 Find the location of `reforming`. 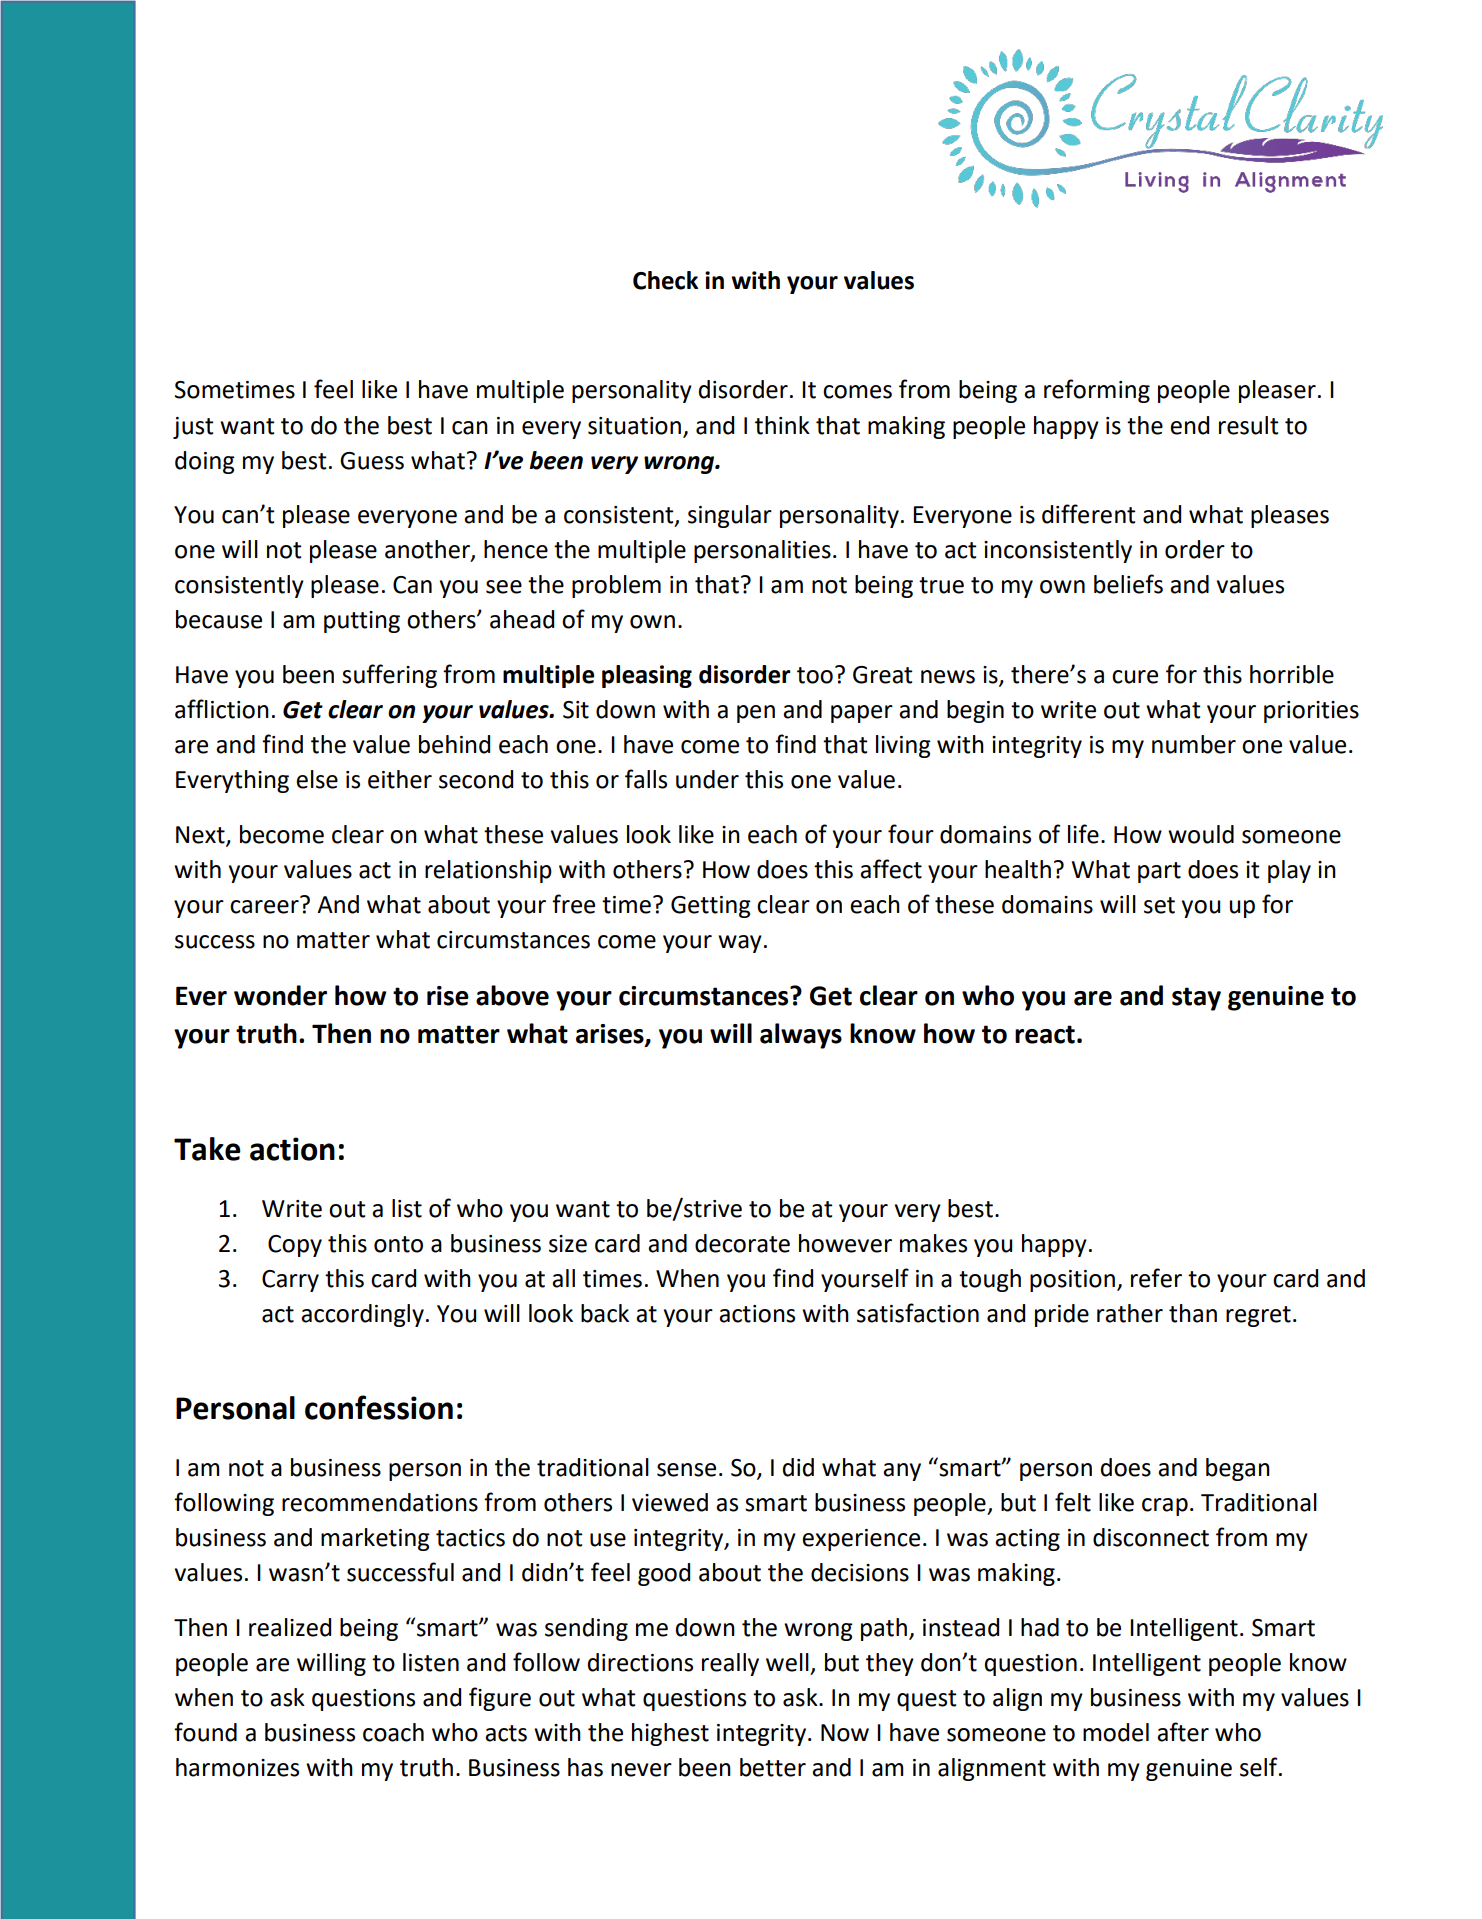

reforming is located at coordinates (1097, 391).
